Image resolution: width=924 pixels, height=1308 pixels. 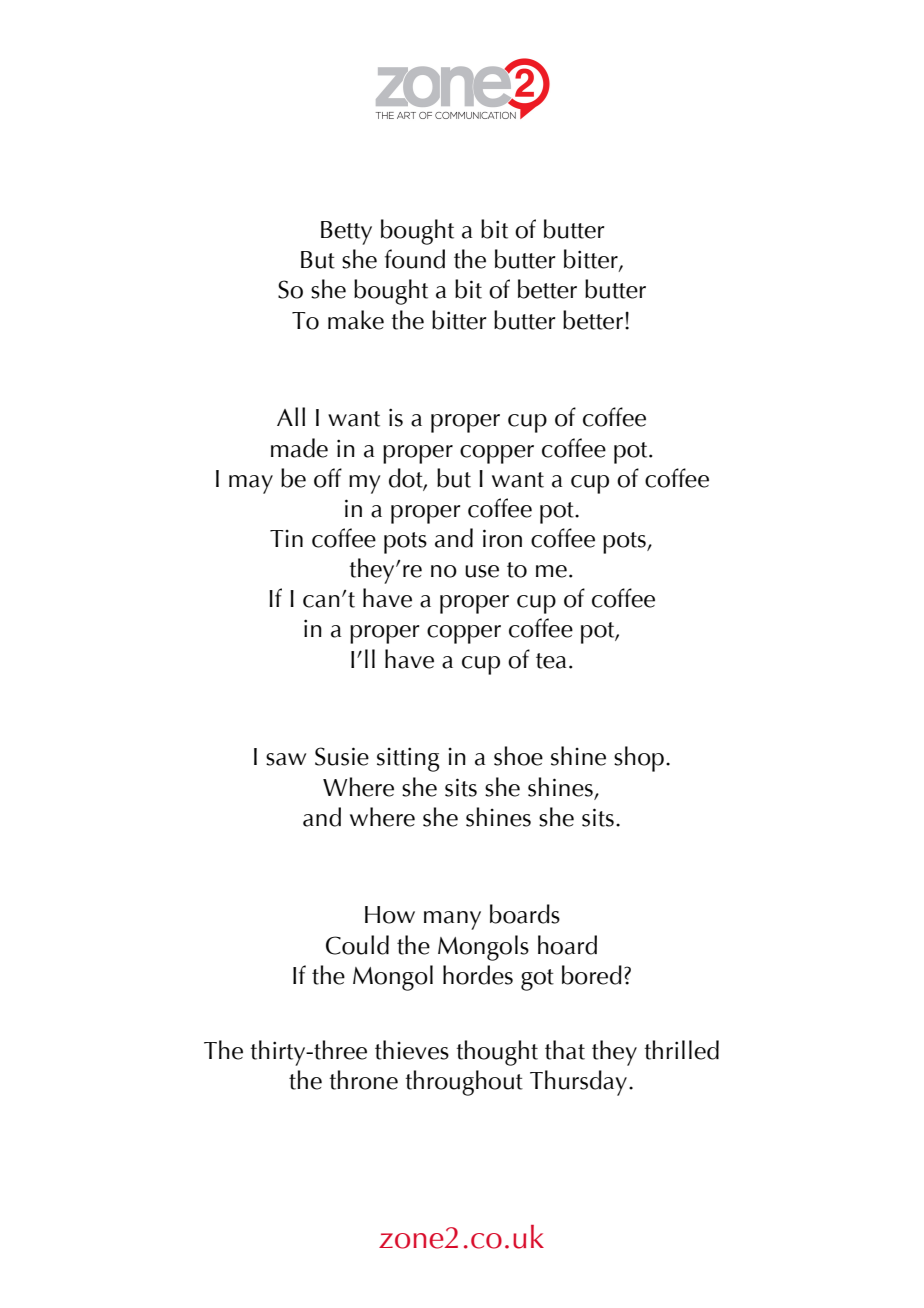 I want to click on throughout, so click(x=464, y=1083).
